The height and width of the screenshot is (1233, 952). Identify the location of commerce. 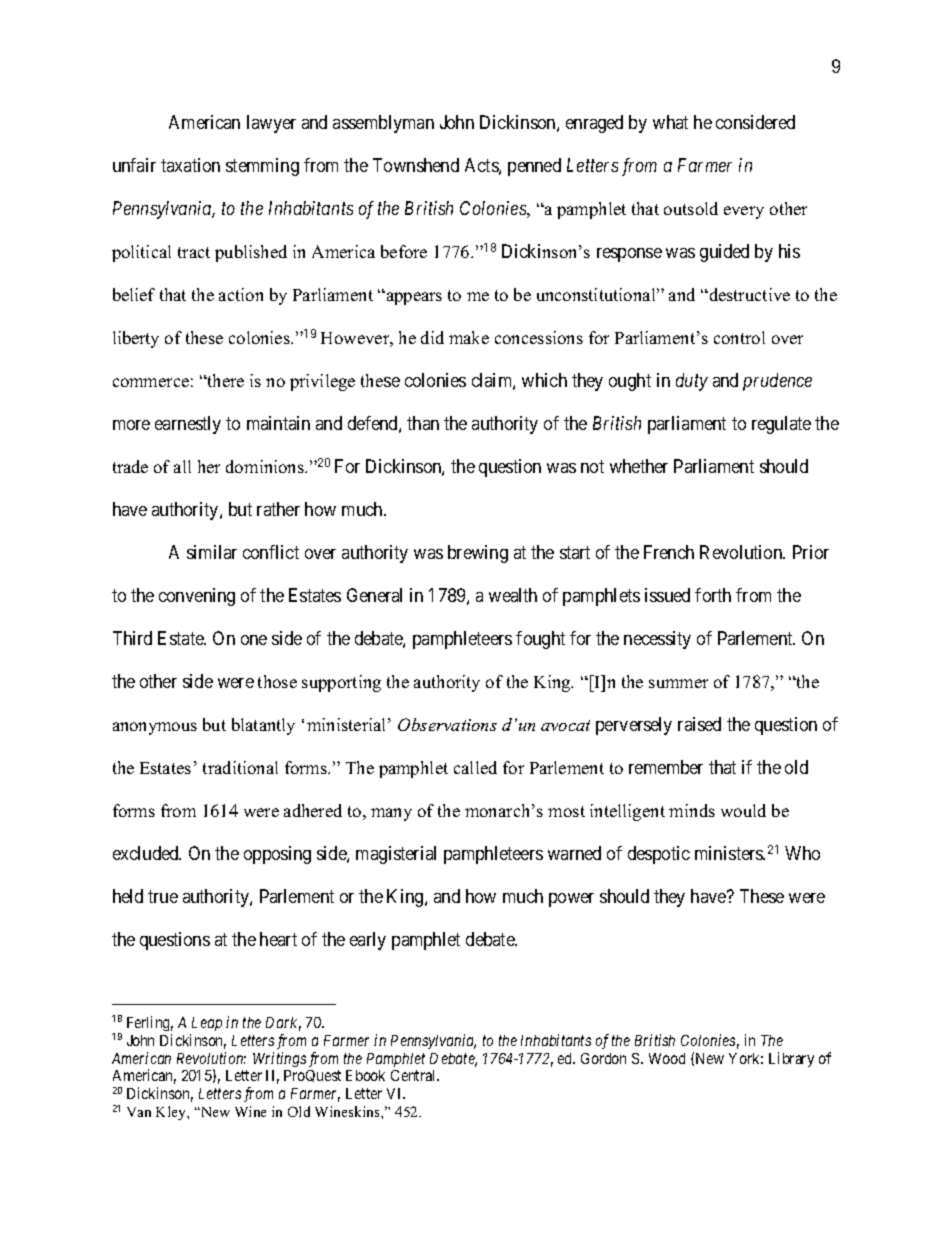
(151, 382).
